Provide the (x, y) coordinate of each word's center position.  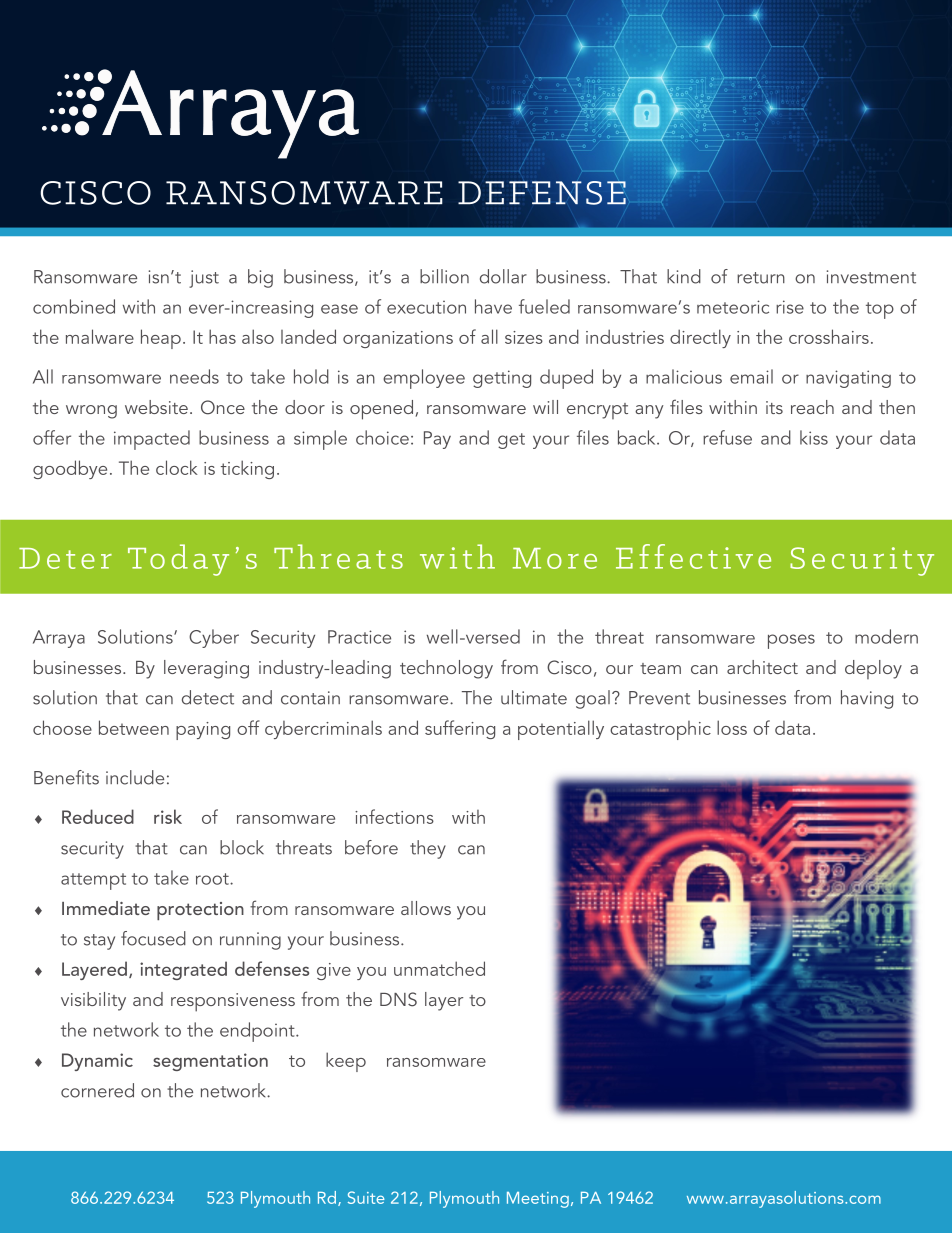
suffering (460, 729)
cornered (97, 1090)
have (493, 306)
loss (732, 727)
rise (790, 307)
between (134, 727)
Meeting (538, 1200)
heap (161, 339)
